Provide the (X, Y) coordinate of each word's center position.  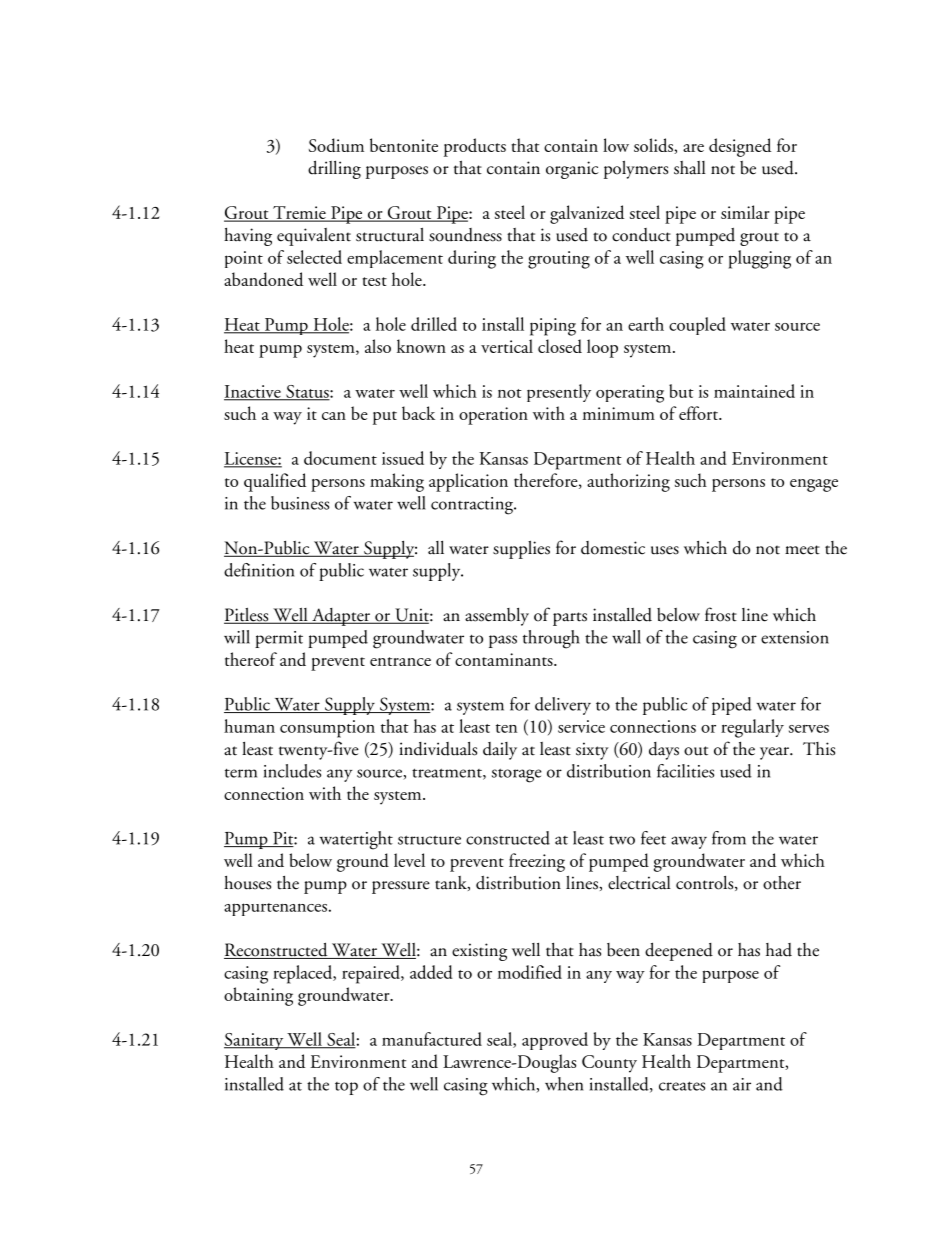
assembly (497, 617)
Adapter (341, 617)
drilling (334, 169)
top (346, 1088)
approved (555, 1041)
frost (721, 614)
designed (740, 147)
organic (572, 170)
